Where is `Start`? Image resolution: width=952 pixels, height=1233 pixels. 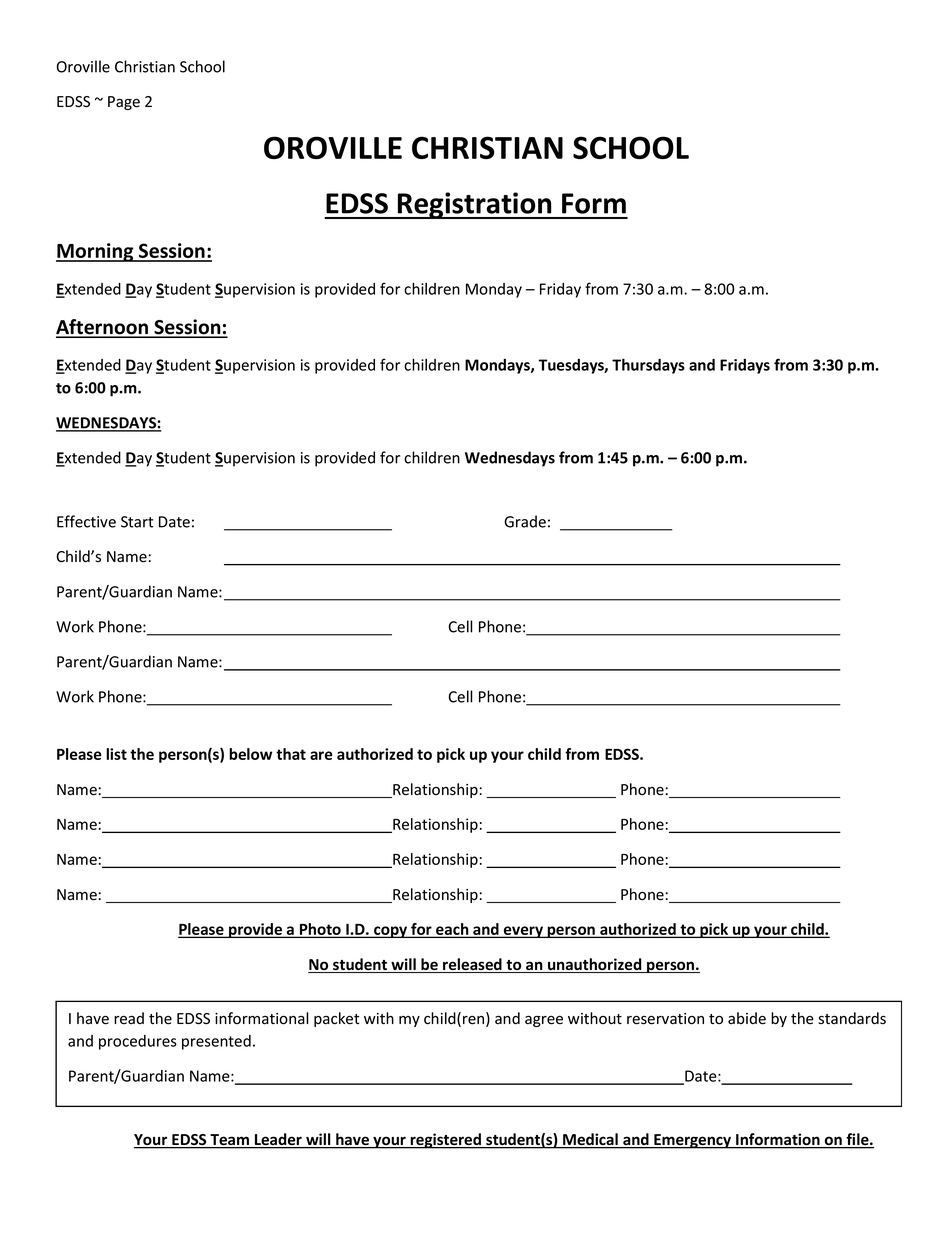
Start is located at coordinates (137, 522).
